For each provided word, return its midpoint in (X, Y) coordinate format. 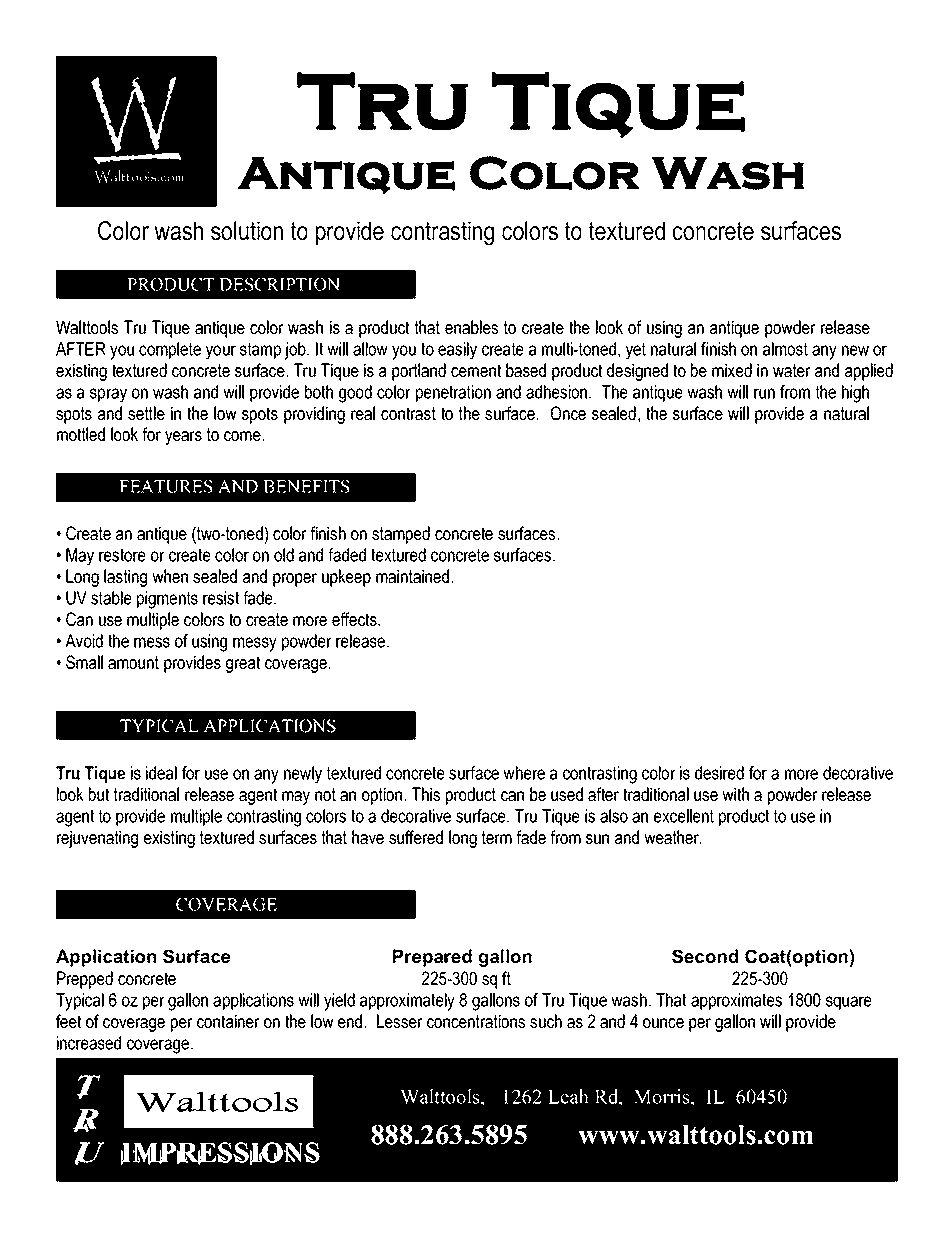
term (497, 837)
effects (355, 619)
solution (247, 231)
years (183, 438)
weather (673, 837)
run (764, 393)
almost (785, 349)
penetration (453, 393)
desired (719, 773)
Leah (568, 1096)
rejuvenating (97, 839)
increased (89, 1043)
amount (133, 662)
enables (471, 327)
